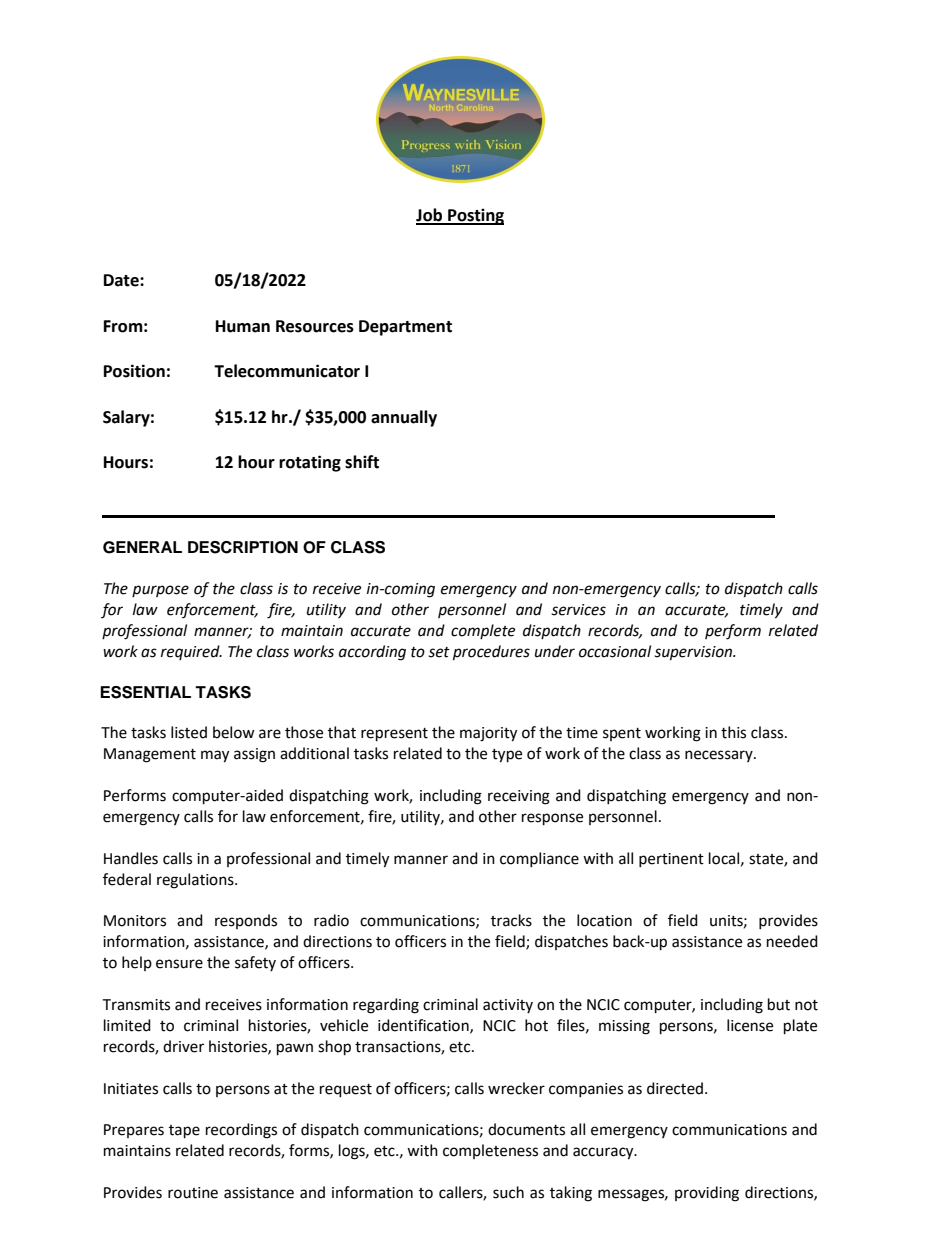 The height and width of the screenshot is (1233, 952). I want to click on this, so click(733, 732).
